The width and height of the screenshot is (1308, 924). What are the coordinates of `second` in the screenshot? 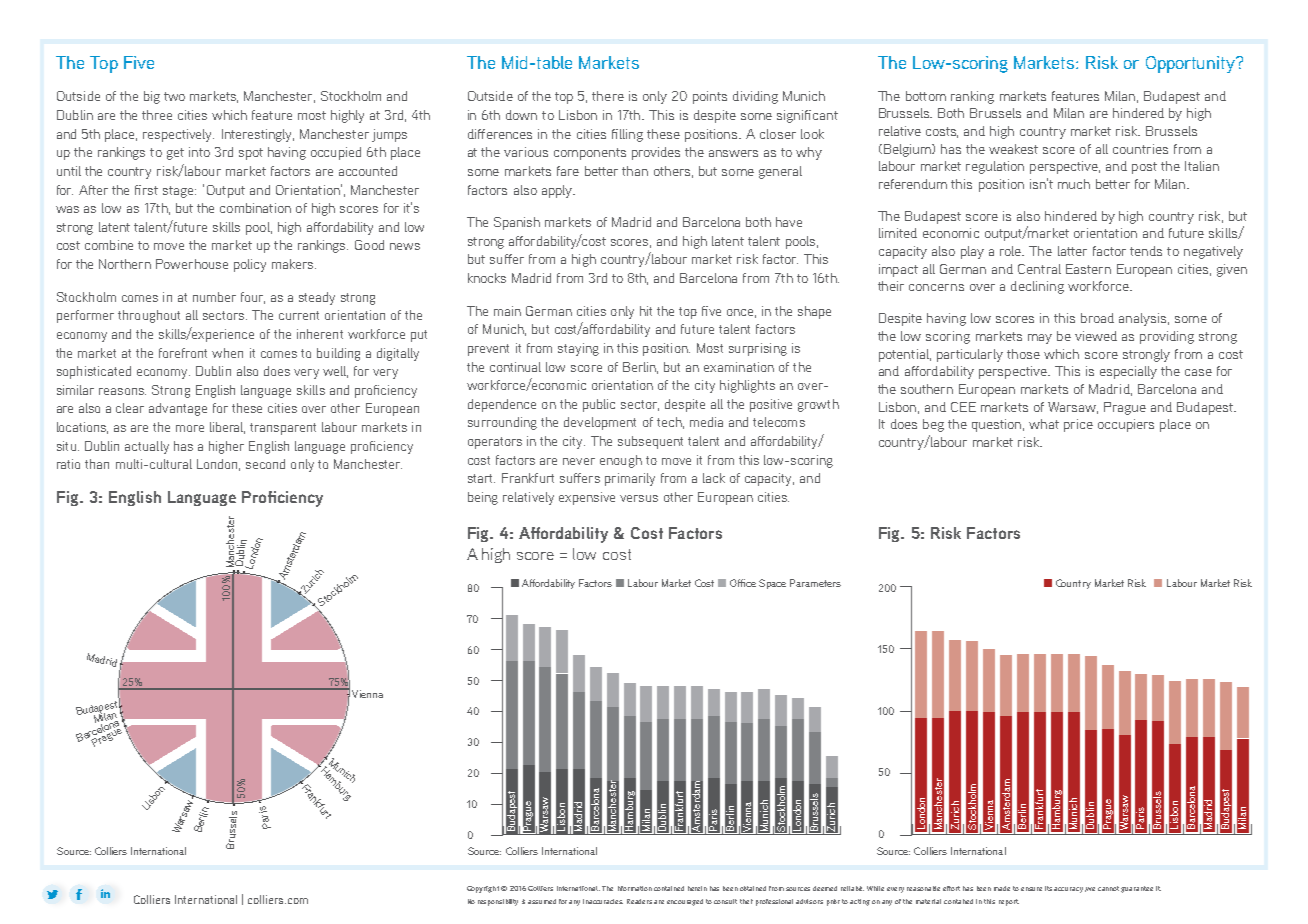 It's located at (265, 464).
